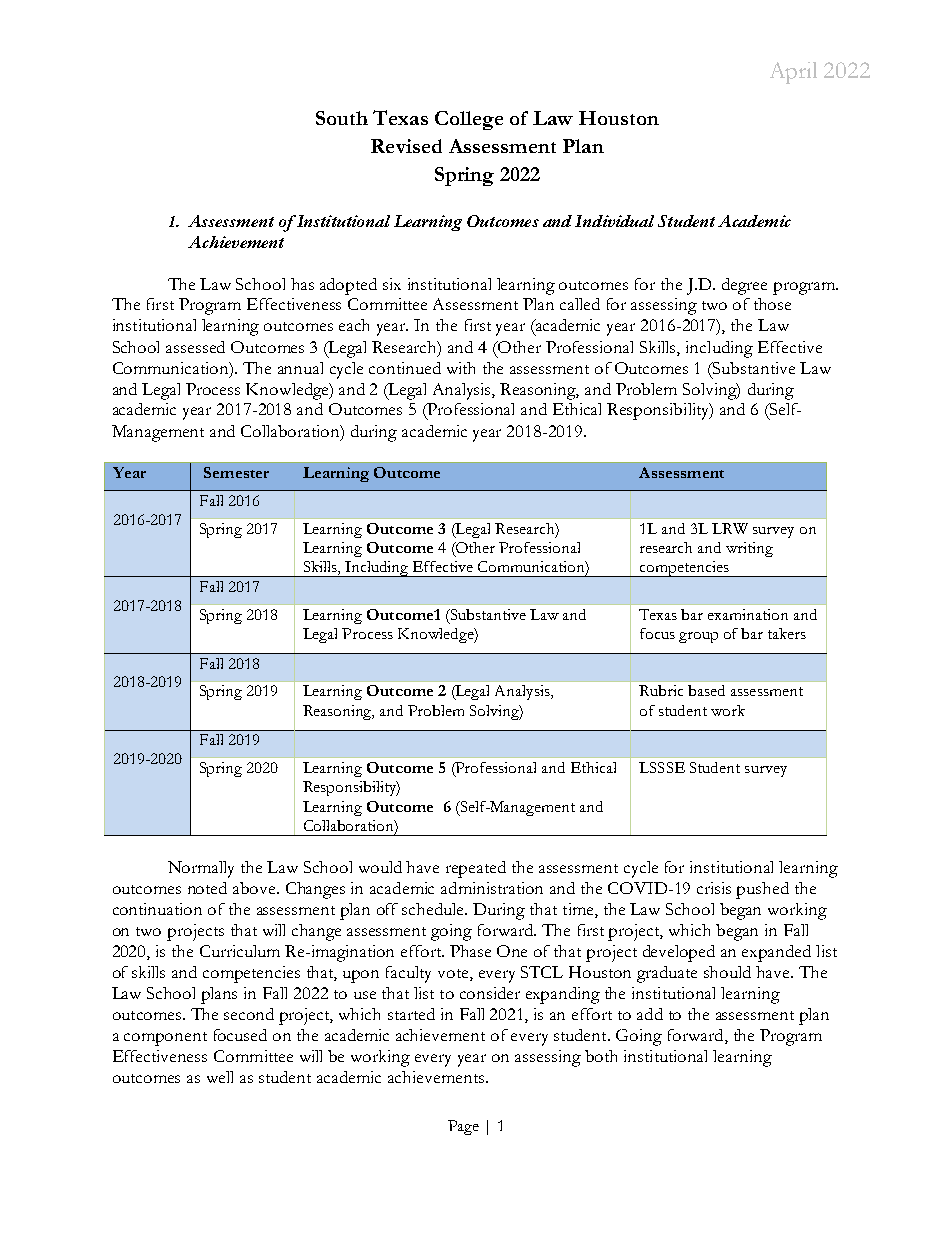 The width and height of the document is (952, 1233). Describe the element at coordinates (469, 120) in the document. I see `College` at that location.
